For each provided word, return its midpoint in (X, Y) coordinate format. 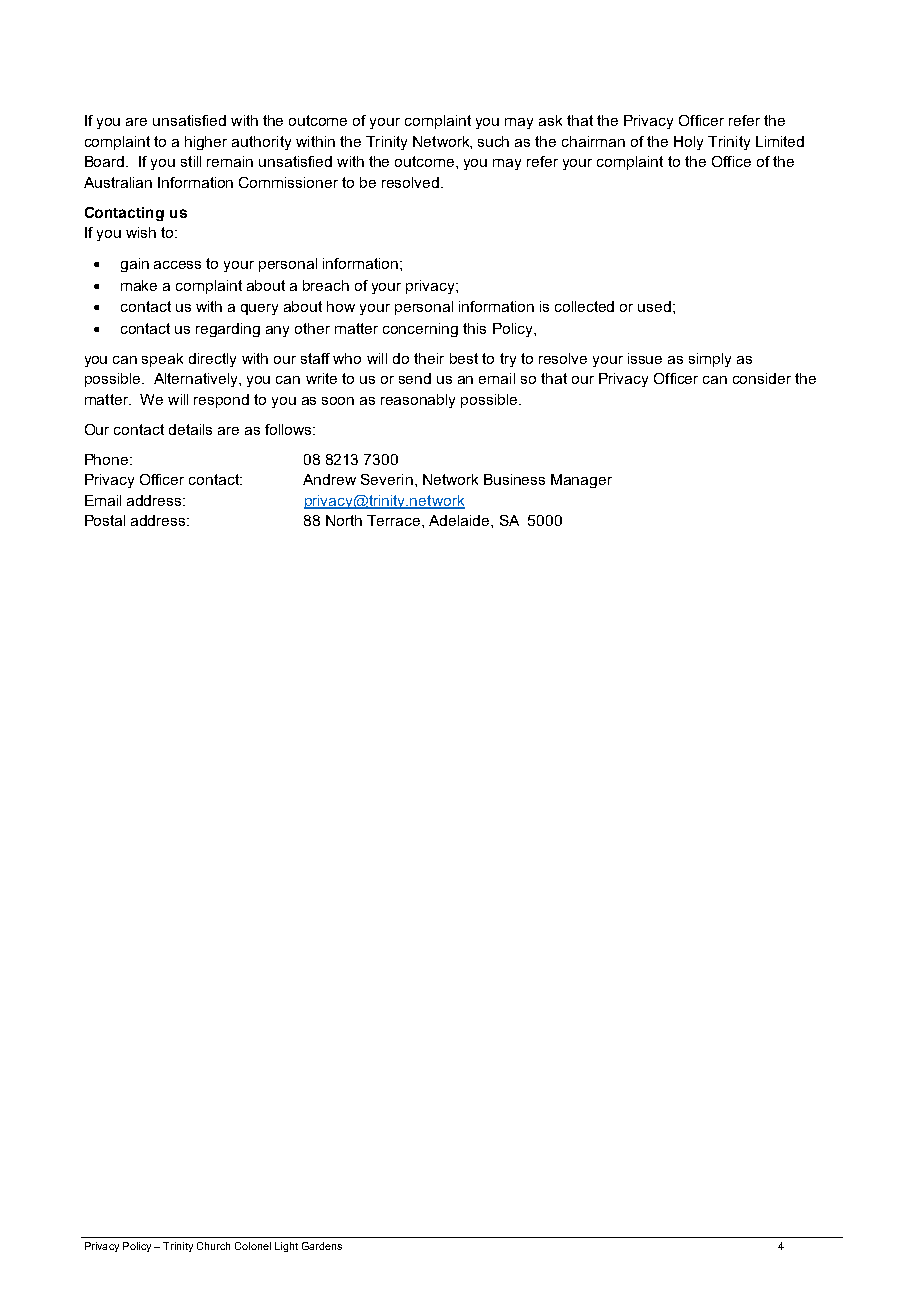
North (344, 520)
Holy (688, 143)
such (493, 141)
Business (514, 479)
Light (286, 1247)
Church (213, 1246)
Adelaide (460, 520)
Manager (581, 481)
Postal (105, 520)
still (191, 161)
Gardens (322, 1246)
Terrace (395, 520)
